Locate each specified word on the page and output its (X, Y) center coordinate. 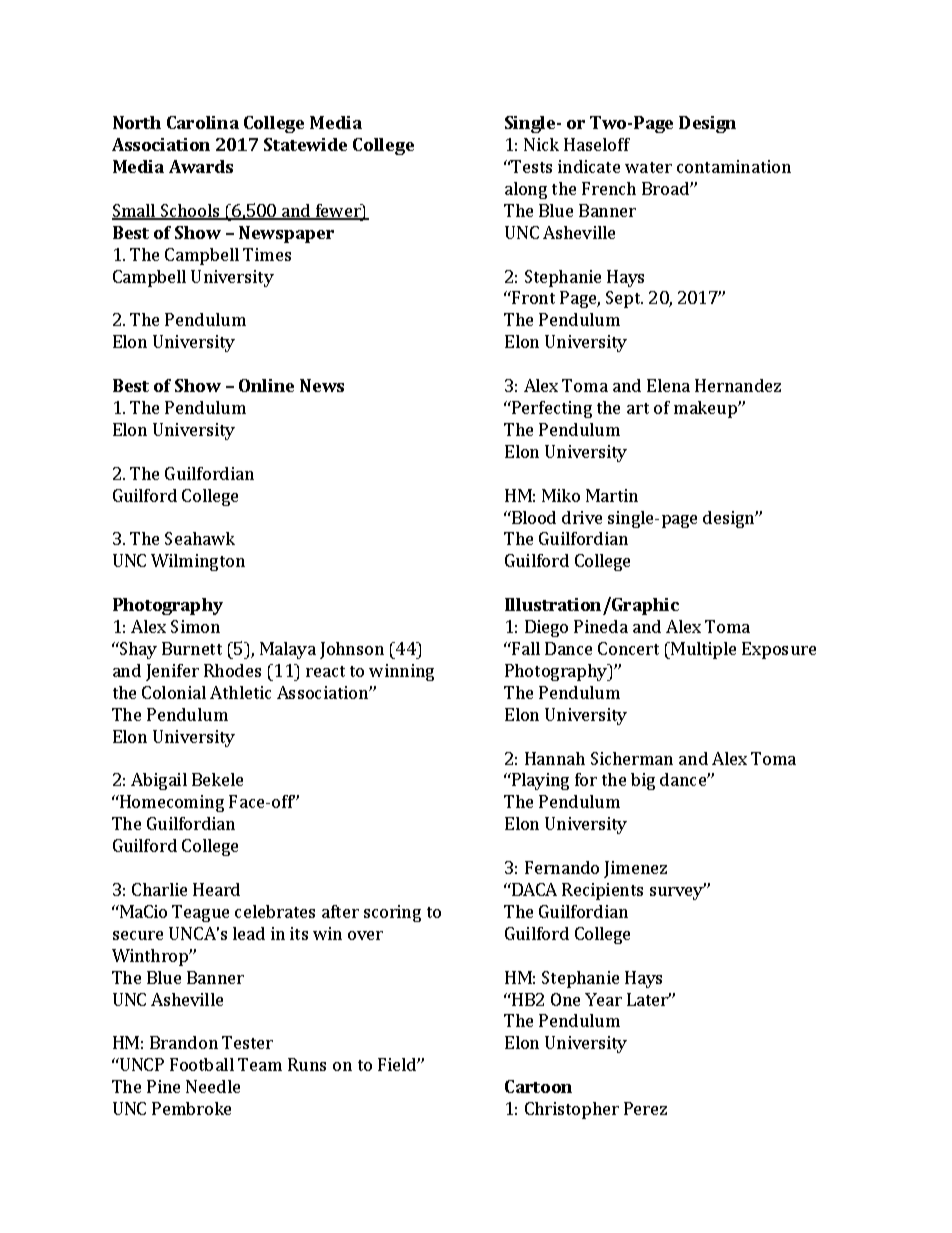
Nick (541, 144)
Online (266, 385)
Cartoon (538, 1086)
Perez (645, 1108)
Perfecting (551, 409)
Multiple (702, 650)
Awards (201, 166)
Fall (525, 648)
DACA (533, 889)
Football (202, 1064)
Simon (195, 626)
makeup (706, 409)
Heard (216, 889)
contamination (734, 166)
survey (678, 892)
